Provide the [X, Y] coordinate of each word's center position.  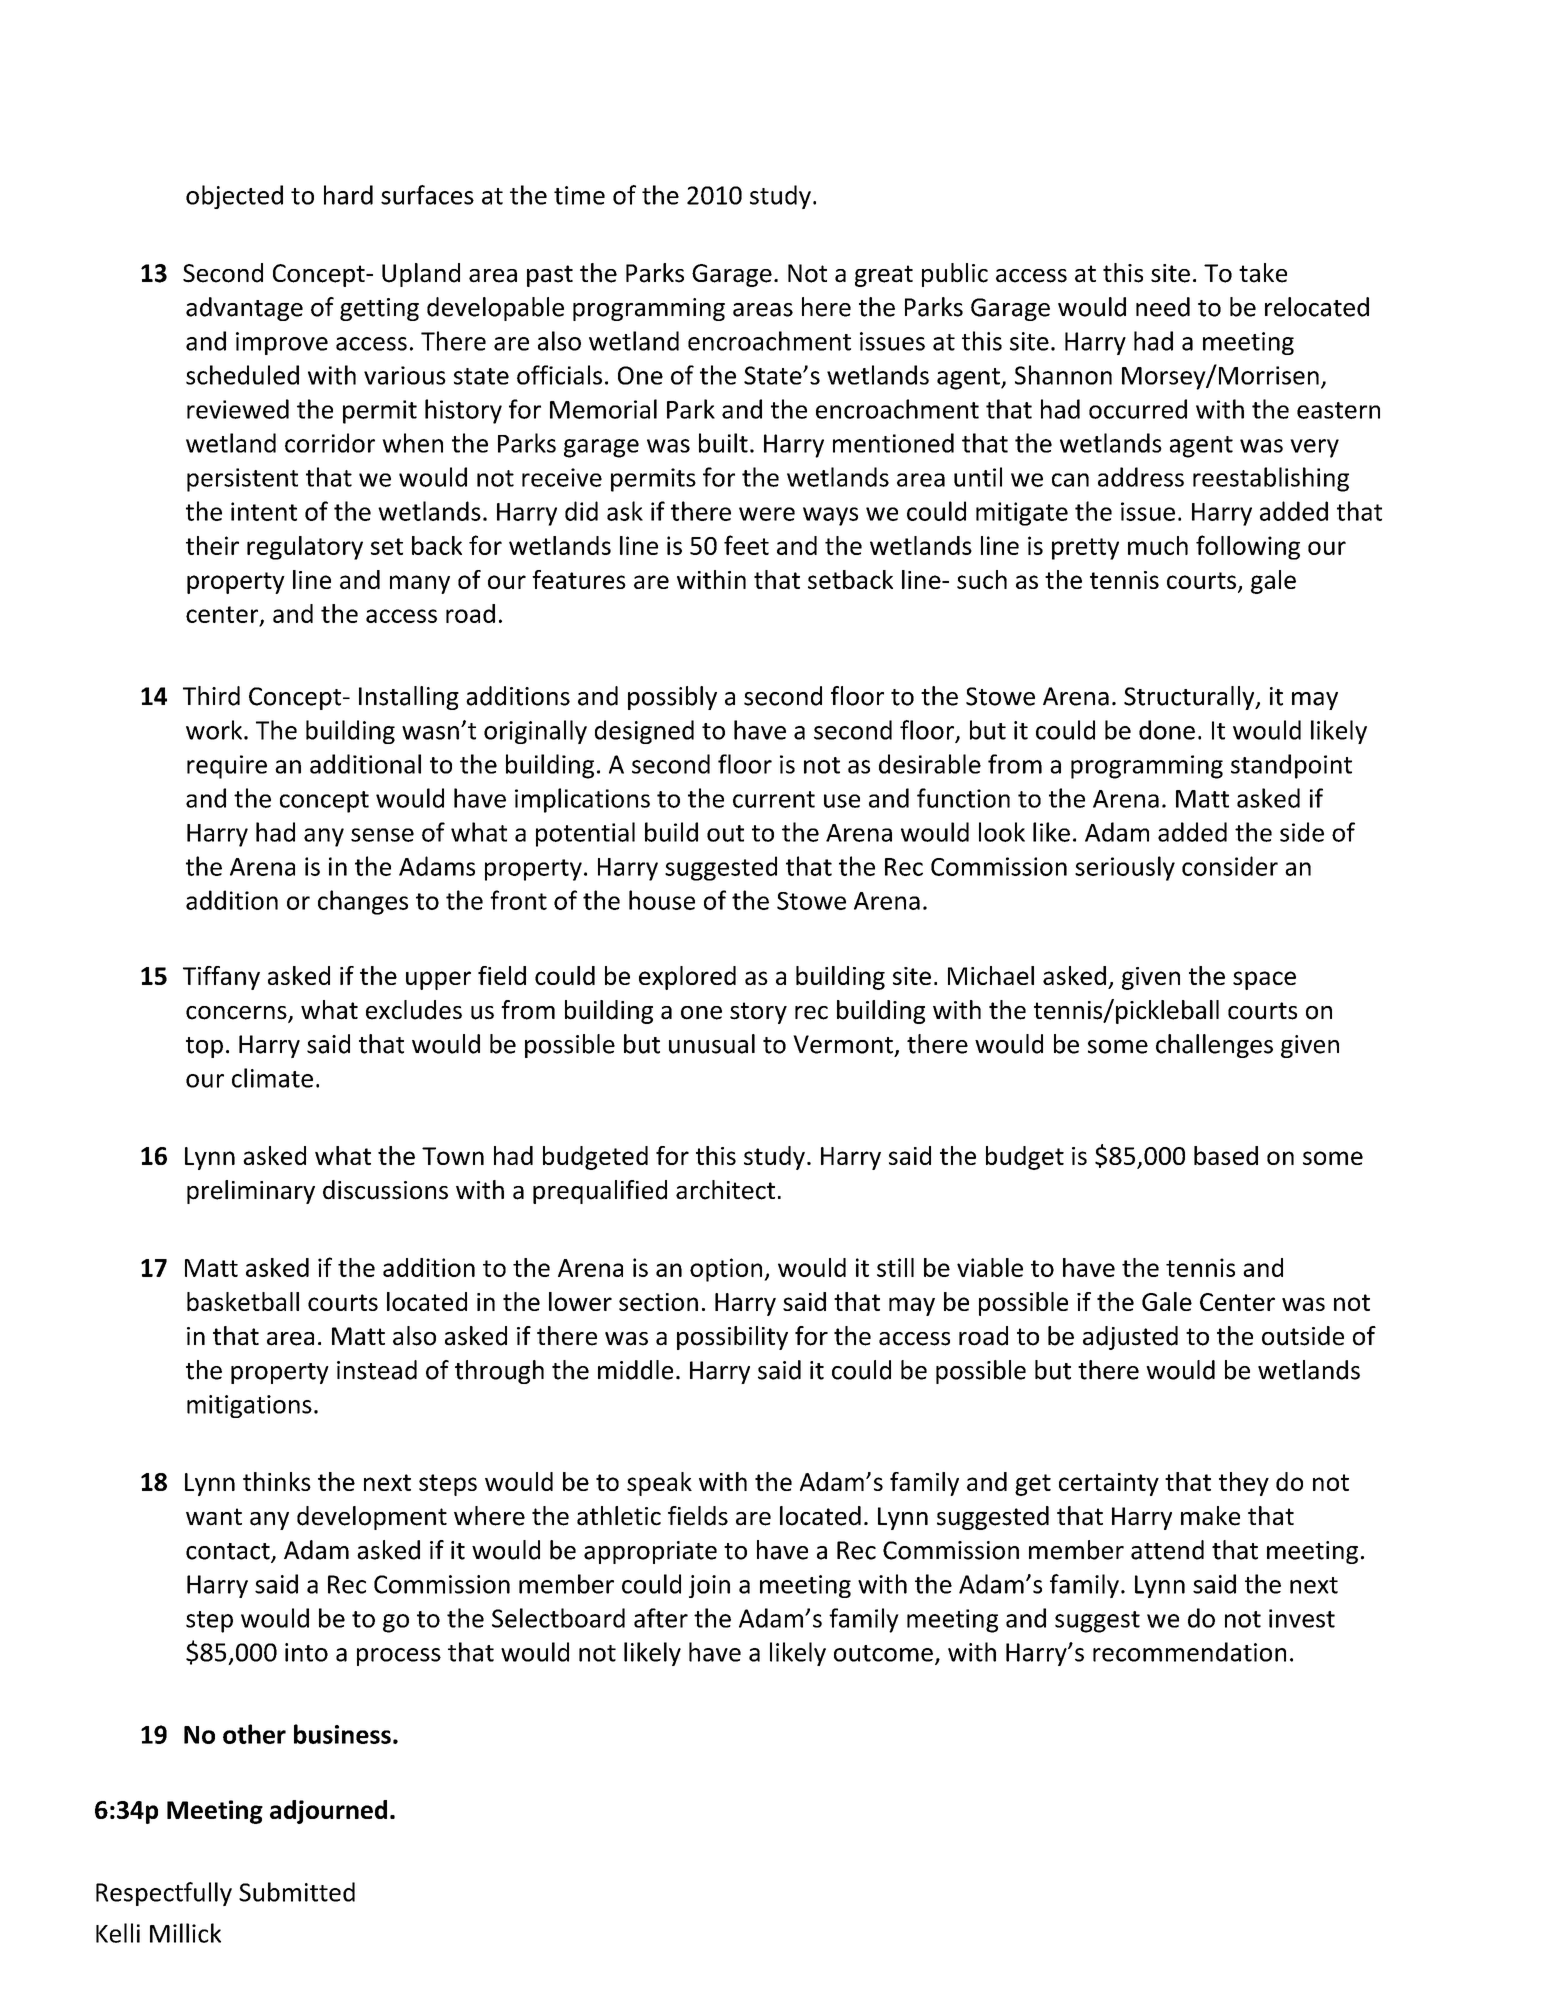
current [774, 799]
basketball [243, 1301]
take [1263, 273]
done [1167, 730]
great [884, 276]
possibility [732, 1338]
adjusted [1130, 1338]
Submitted [297, 1892]
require [227, 767]
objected [234, 197]
